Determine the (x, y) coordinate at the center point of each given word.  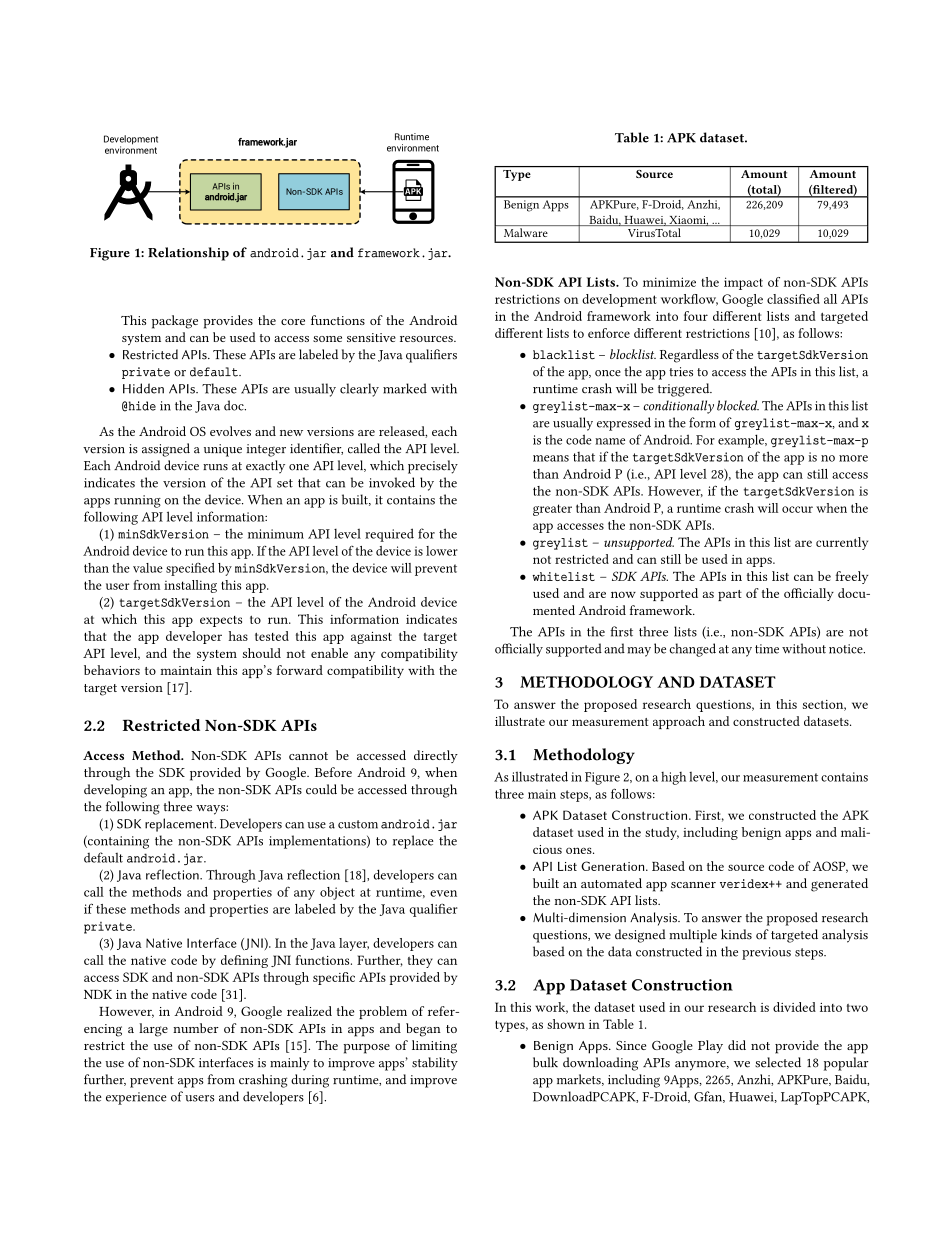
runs (215, 467)
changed (692, 650)
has (238, 636)
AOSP (830, 867)
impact (743, 283)
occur (797, 509)
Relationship (188, 254)
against (371, 638)
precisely (433, 467)
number (196, 1028)
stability (435, 1064)
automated (611, 883)
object (337, 893)
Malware (525, 232)
